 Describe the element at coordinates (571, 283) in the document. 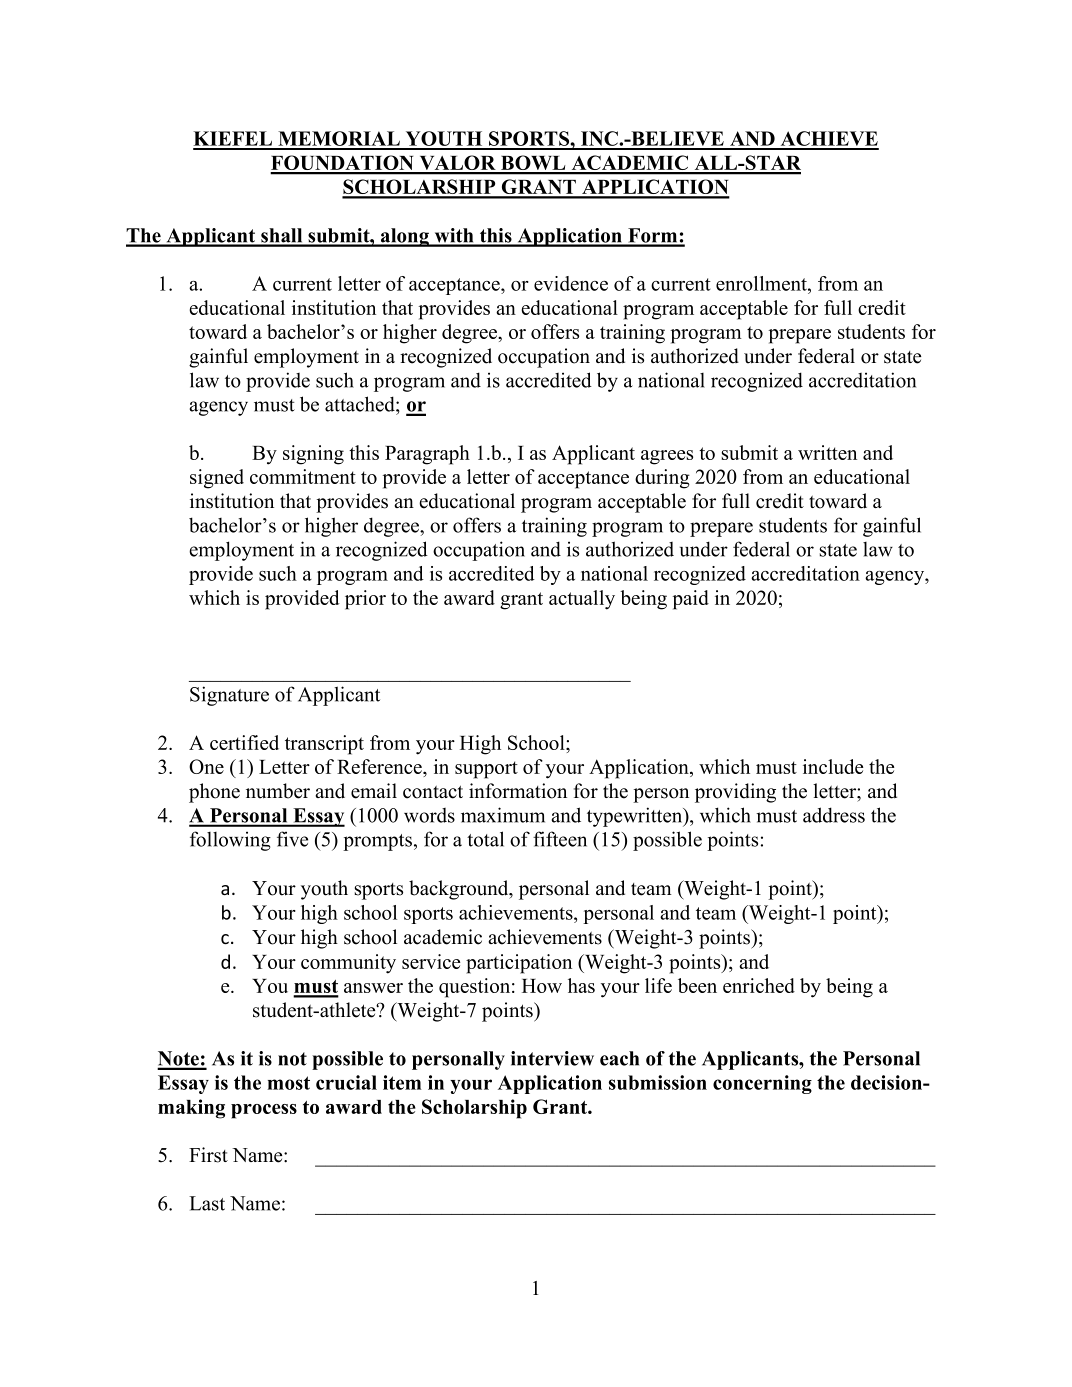

I see `evidence` at that location.
